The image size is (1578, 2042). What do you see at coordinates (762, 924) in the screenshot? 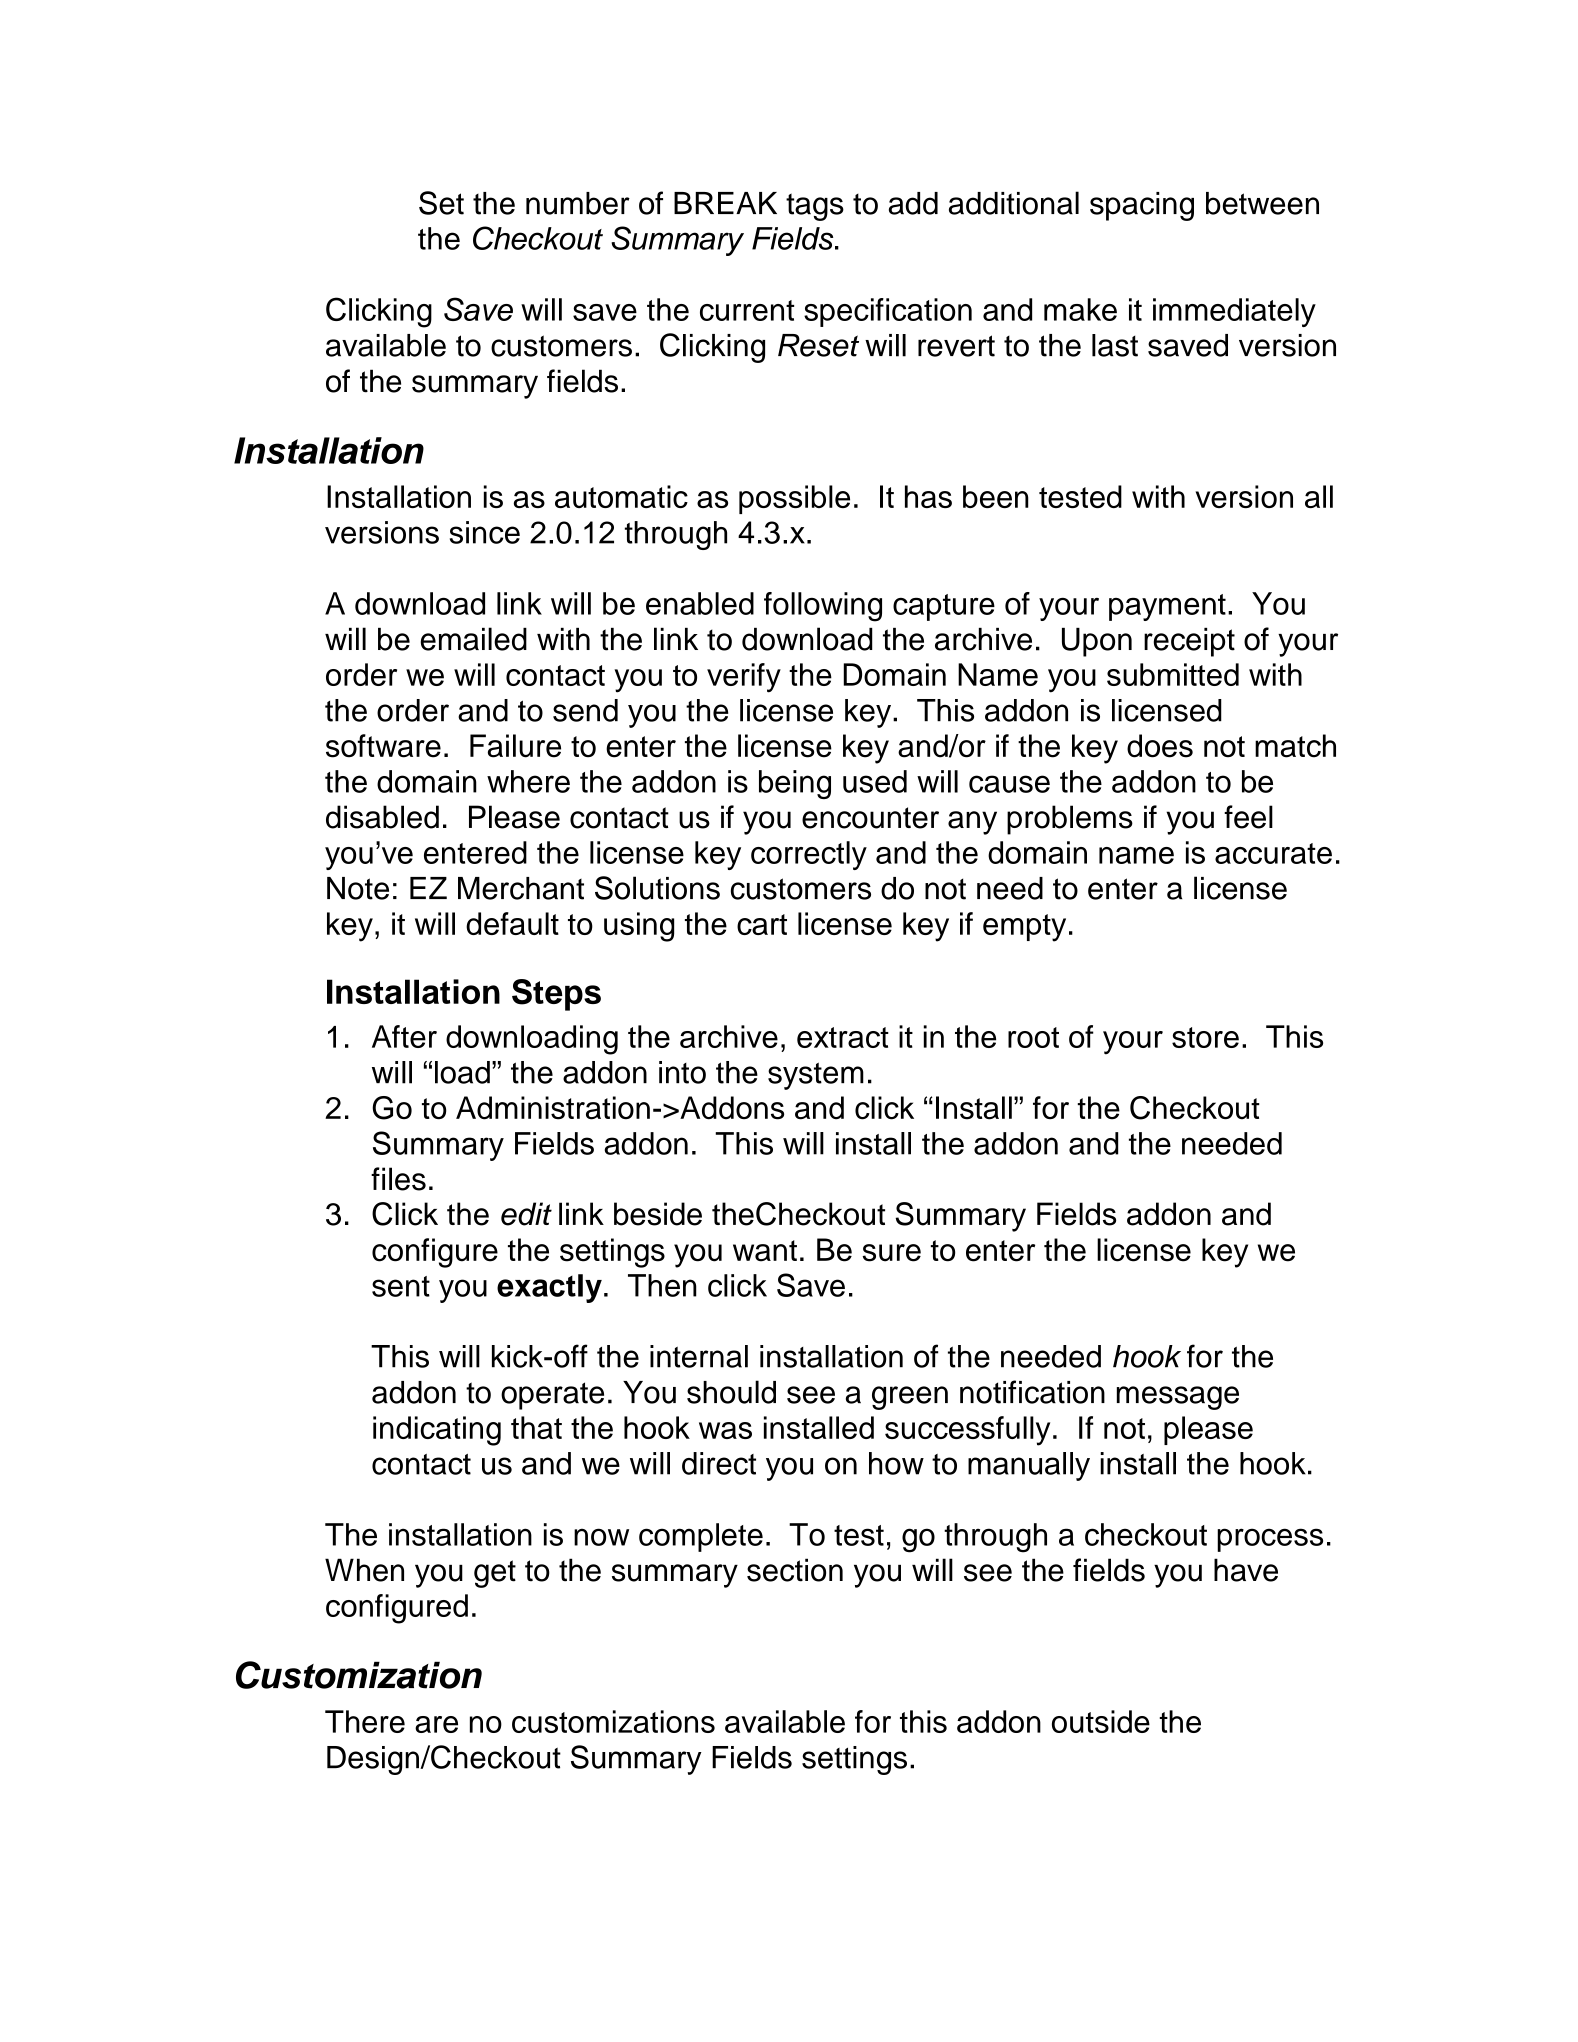
I see `cart` at bounding box center [762, 924].
